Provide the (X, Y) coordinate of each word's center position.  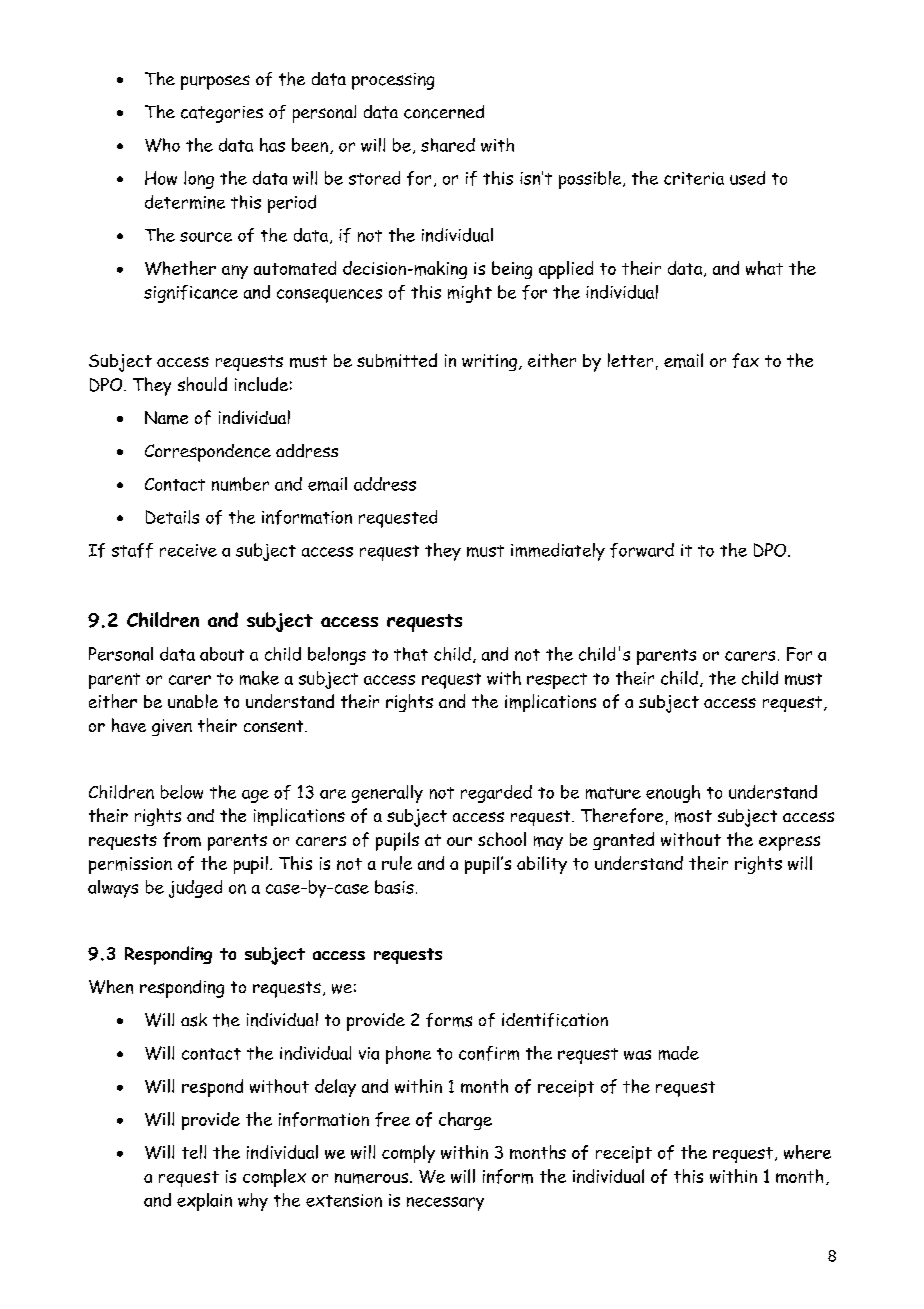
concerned (444, 112)
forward (642, 550)
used (747, 178)
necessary (445, 1204)
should (202, 384)
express (789, 843)
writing (489, 362)
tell (194, 1152)
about (222, 654)
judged (195, 889)
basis (394, 887)
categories (222, 114)
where (807, 1152)
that (411, 654)
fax (745, 360)
